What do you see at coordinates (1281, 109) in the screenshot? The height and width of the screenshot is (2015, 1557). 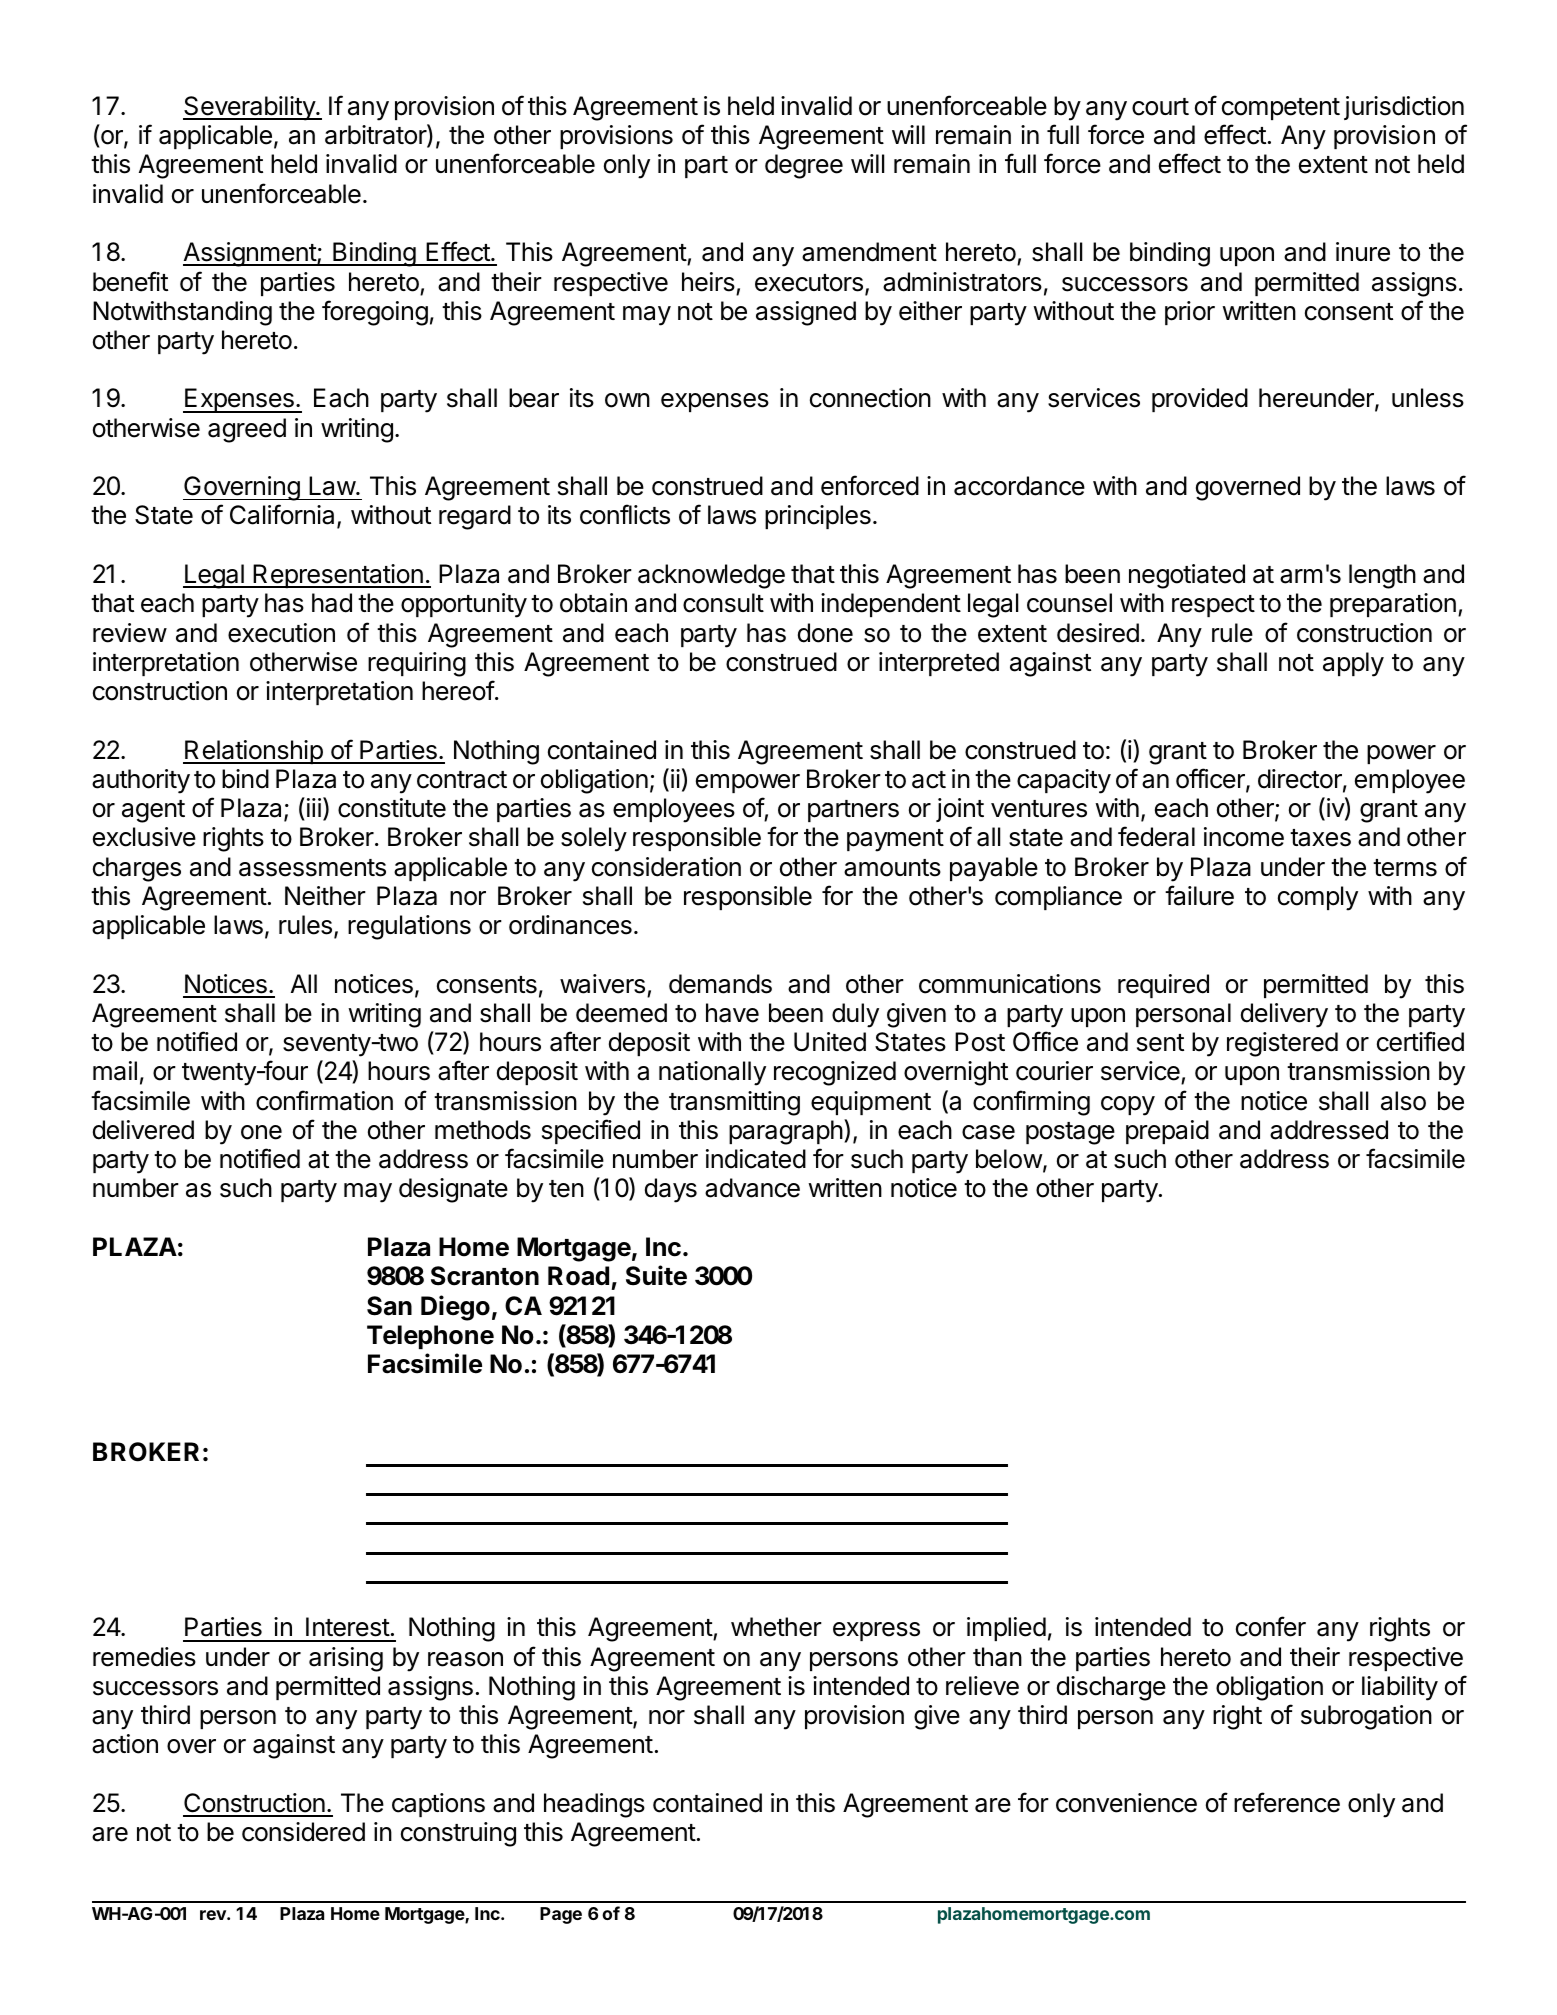 I see `competent` at bounding box center [1281, 109].
